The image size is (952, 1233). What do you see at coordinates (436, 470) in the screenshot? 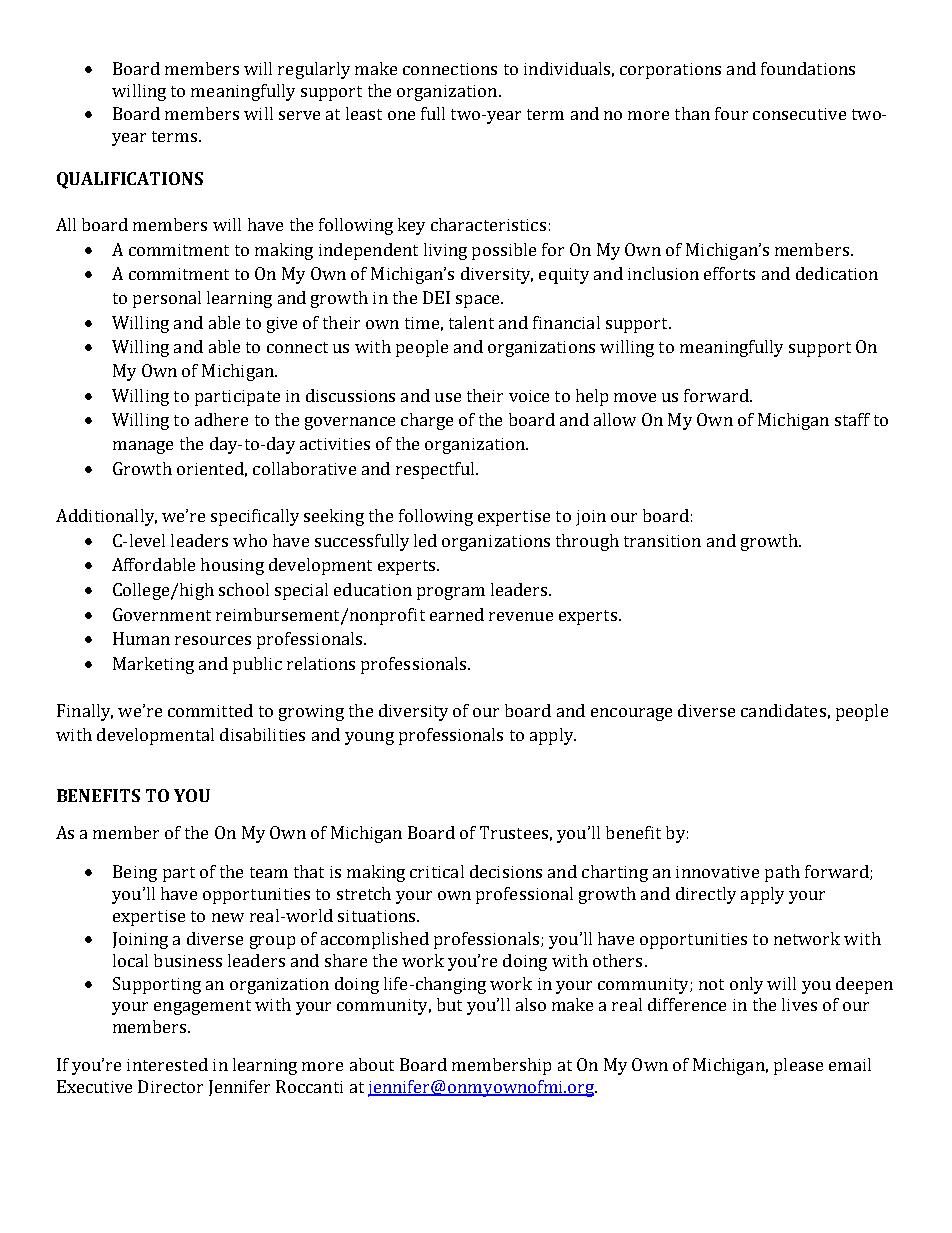
I see `respectful` at bounding box center [436, 470].
